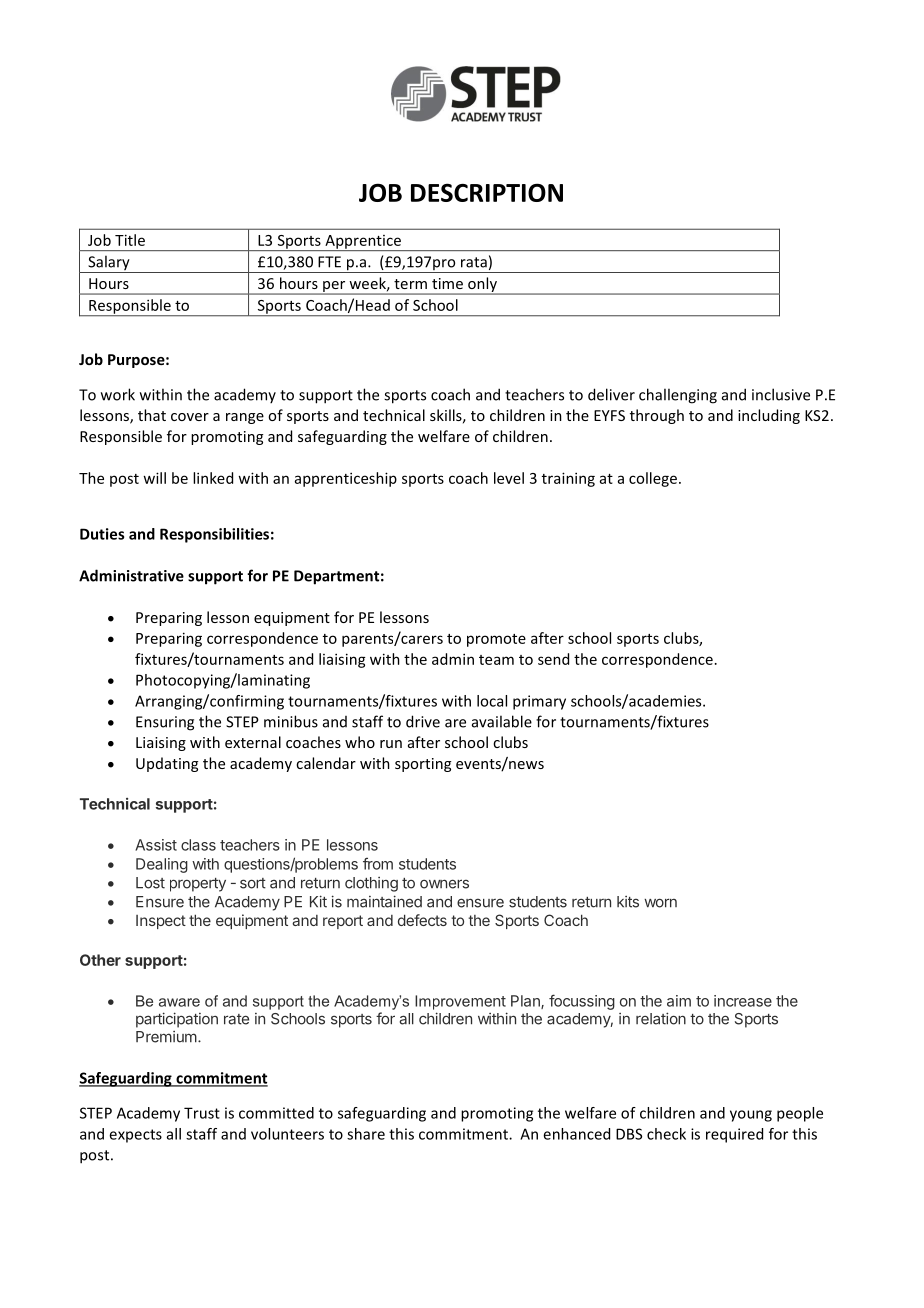 The image size is (924, 1308). I want to click on Trust, so click(202, 1113).
